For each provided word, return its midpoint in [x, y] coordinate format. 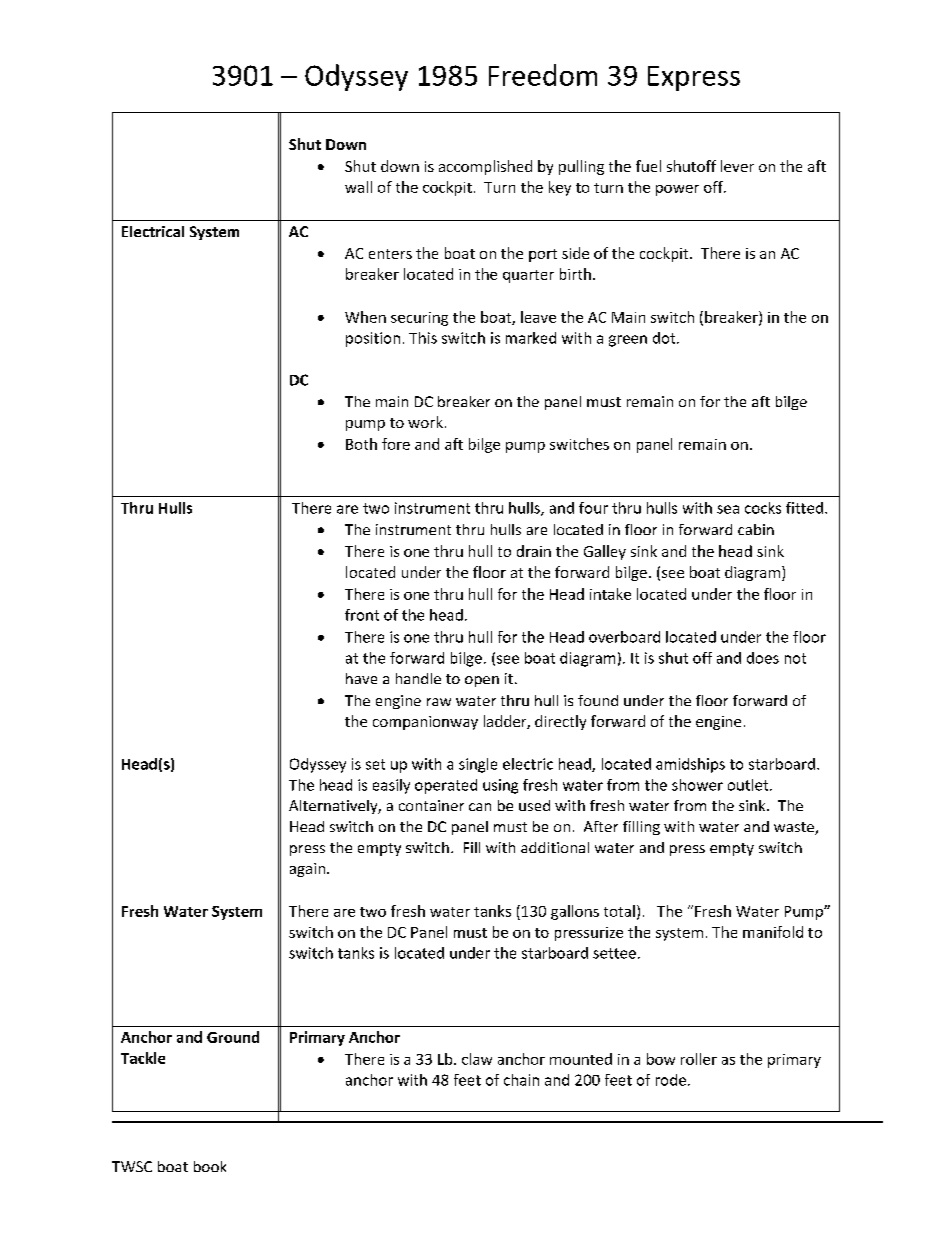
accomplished [485, 167]
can [480, 807]
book [210, 1166]
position [373, 339]
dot [665, 338]
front [362, 615]
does [763, 658]
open [482, 681]
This [423, 338]
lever [737, 166]
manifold [773, 932]
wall [358, 187]
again [307, 870]
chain [521, 1080]
